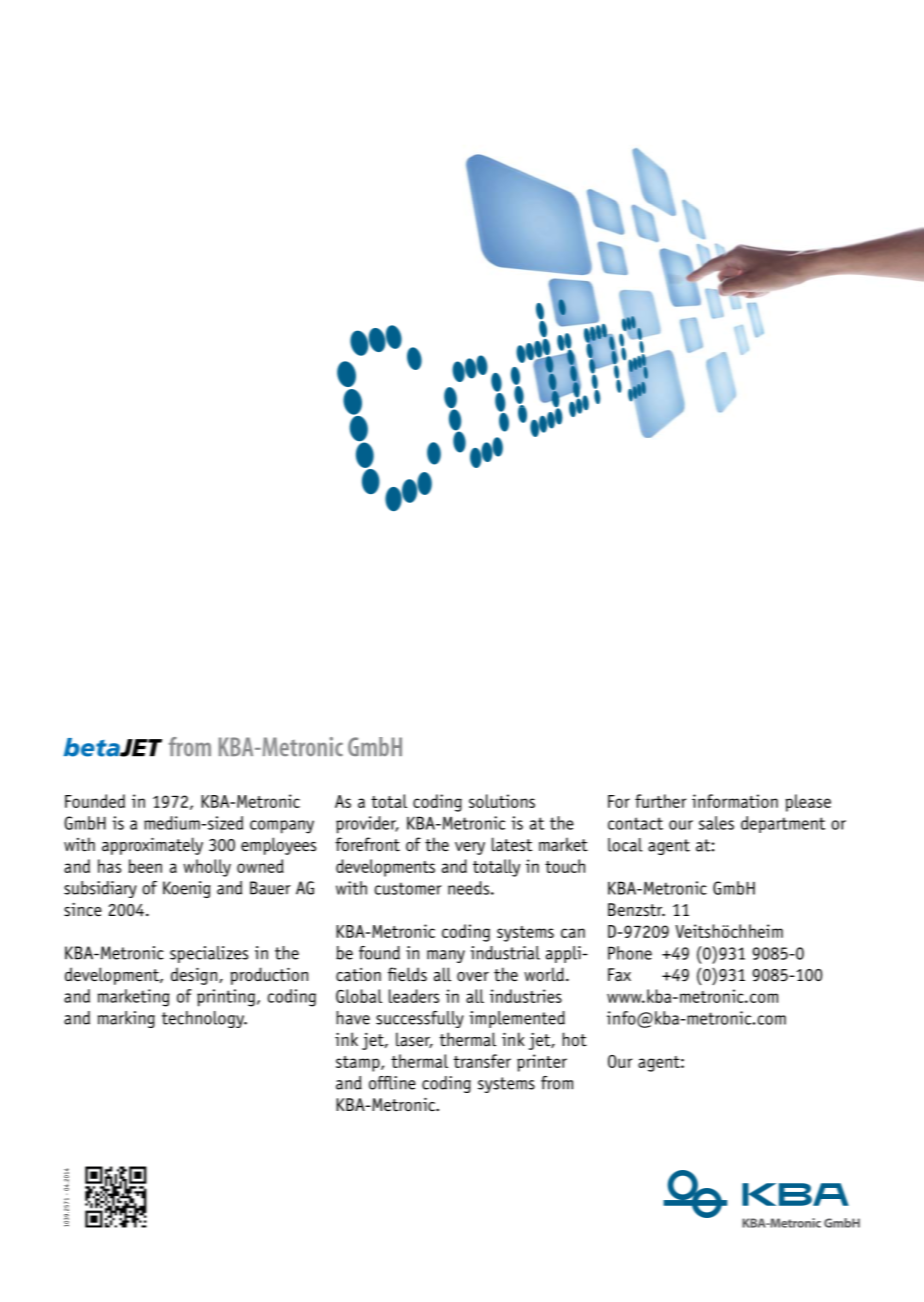 This image has height=1302, width=924. What do you see at coordinates (282, 827) in the image?
I see `company` at bounding box center [282, 827].
